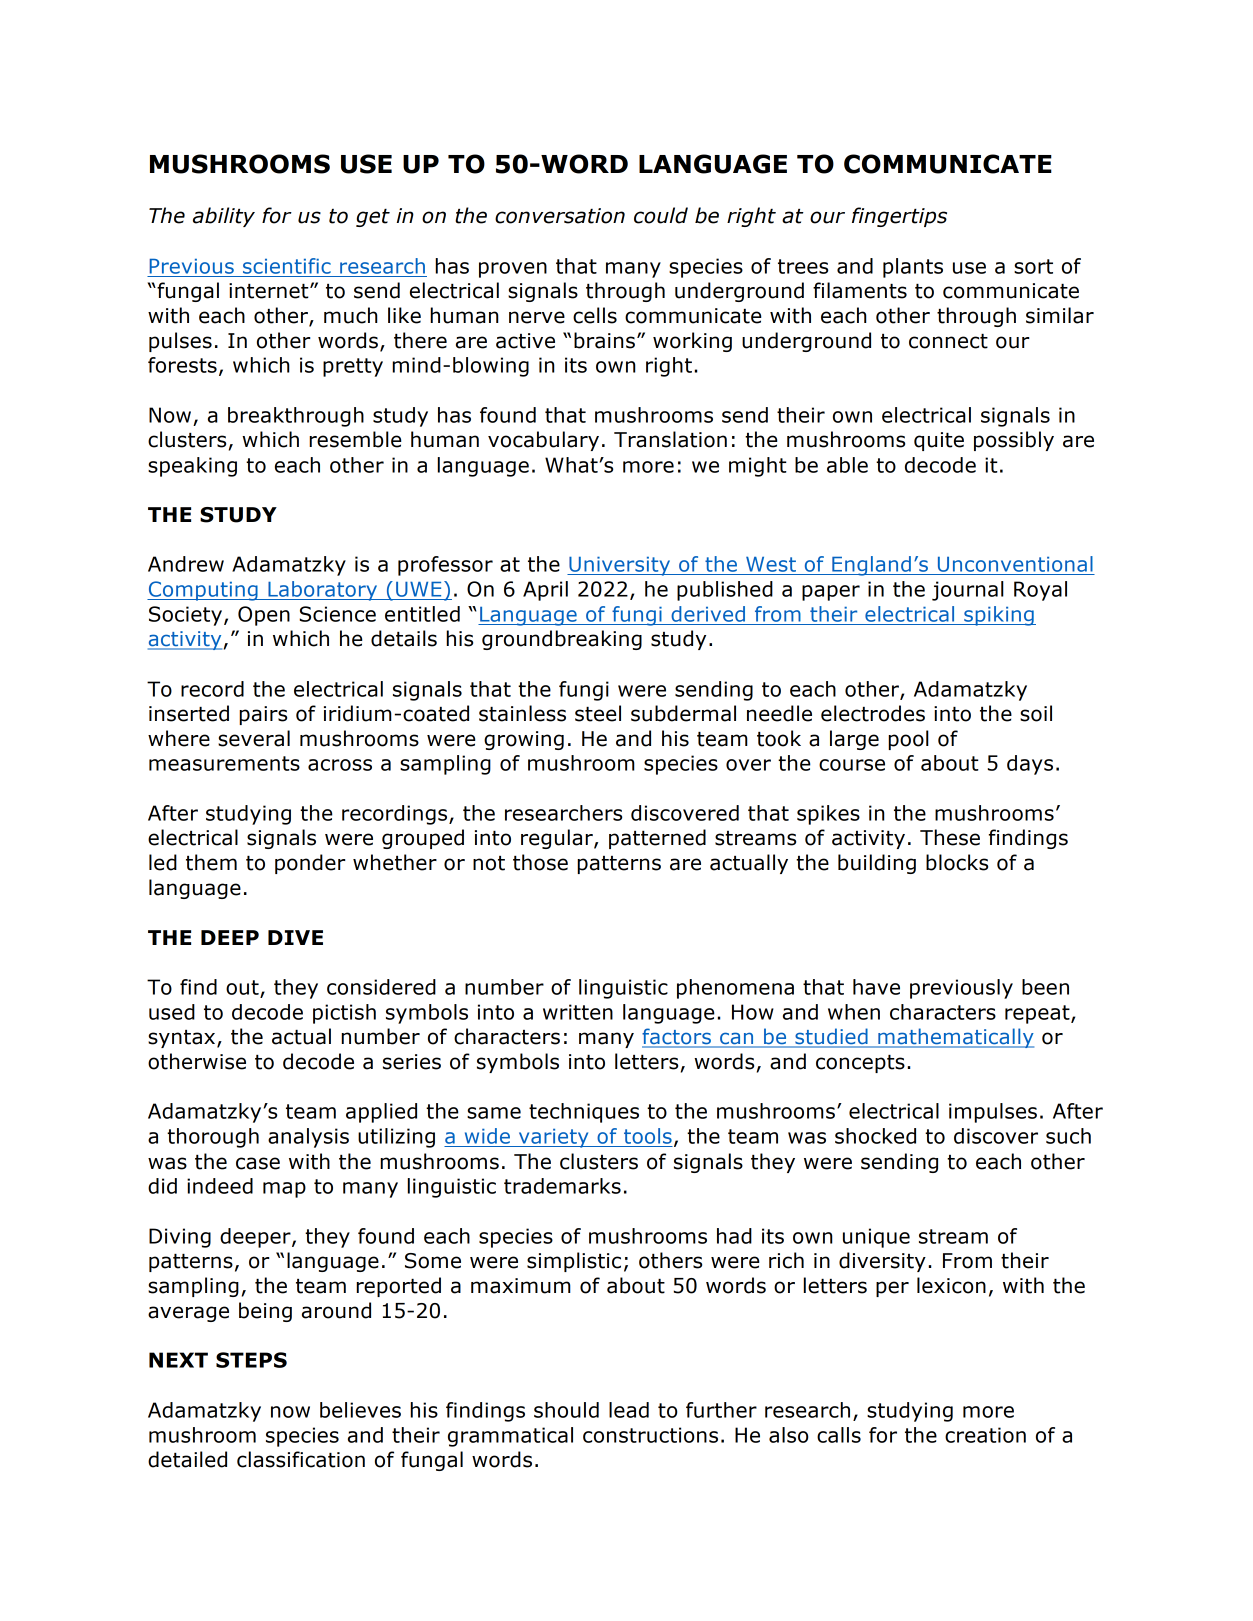  Describe the element at coordinates (301, 1459) in the image. I see `classification` at that location.
